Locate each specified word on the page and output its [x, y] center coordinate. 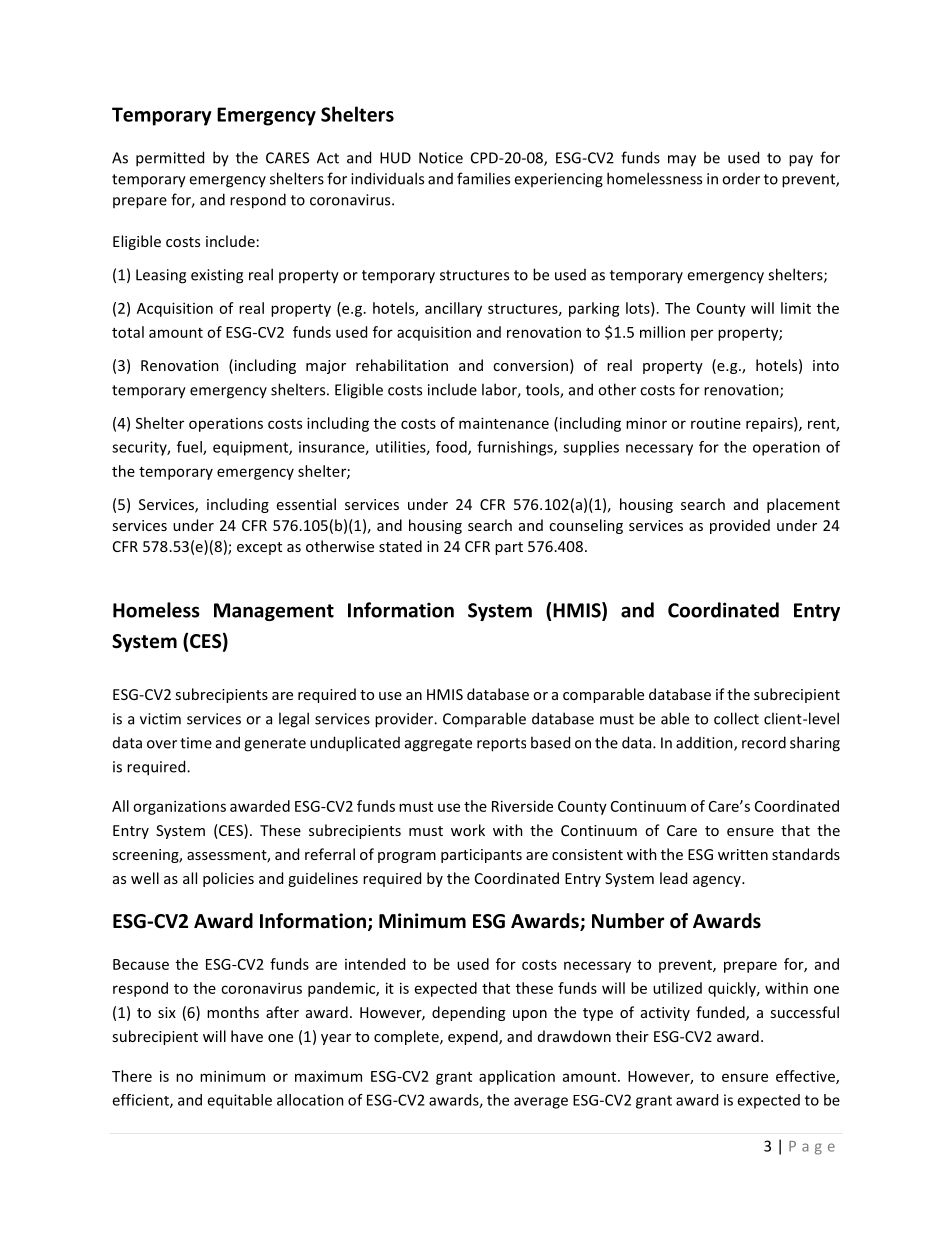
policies [228, 879]
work [468, 830]
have [247, 1036]
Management [274, 612]
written [743, 854]
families [483, 178]
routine [716, 423]
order [741, 179]
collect [736, 718]
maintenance [504, 423]
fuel [190, 448]
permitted [170, 159]
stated [400, 546]
